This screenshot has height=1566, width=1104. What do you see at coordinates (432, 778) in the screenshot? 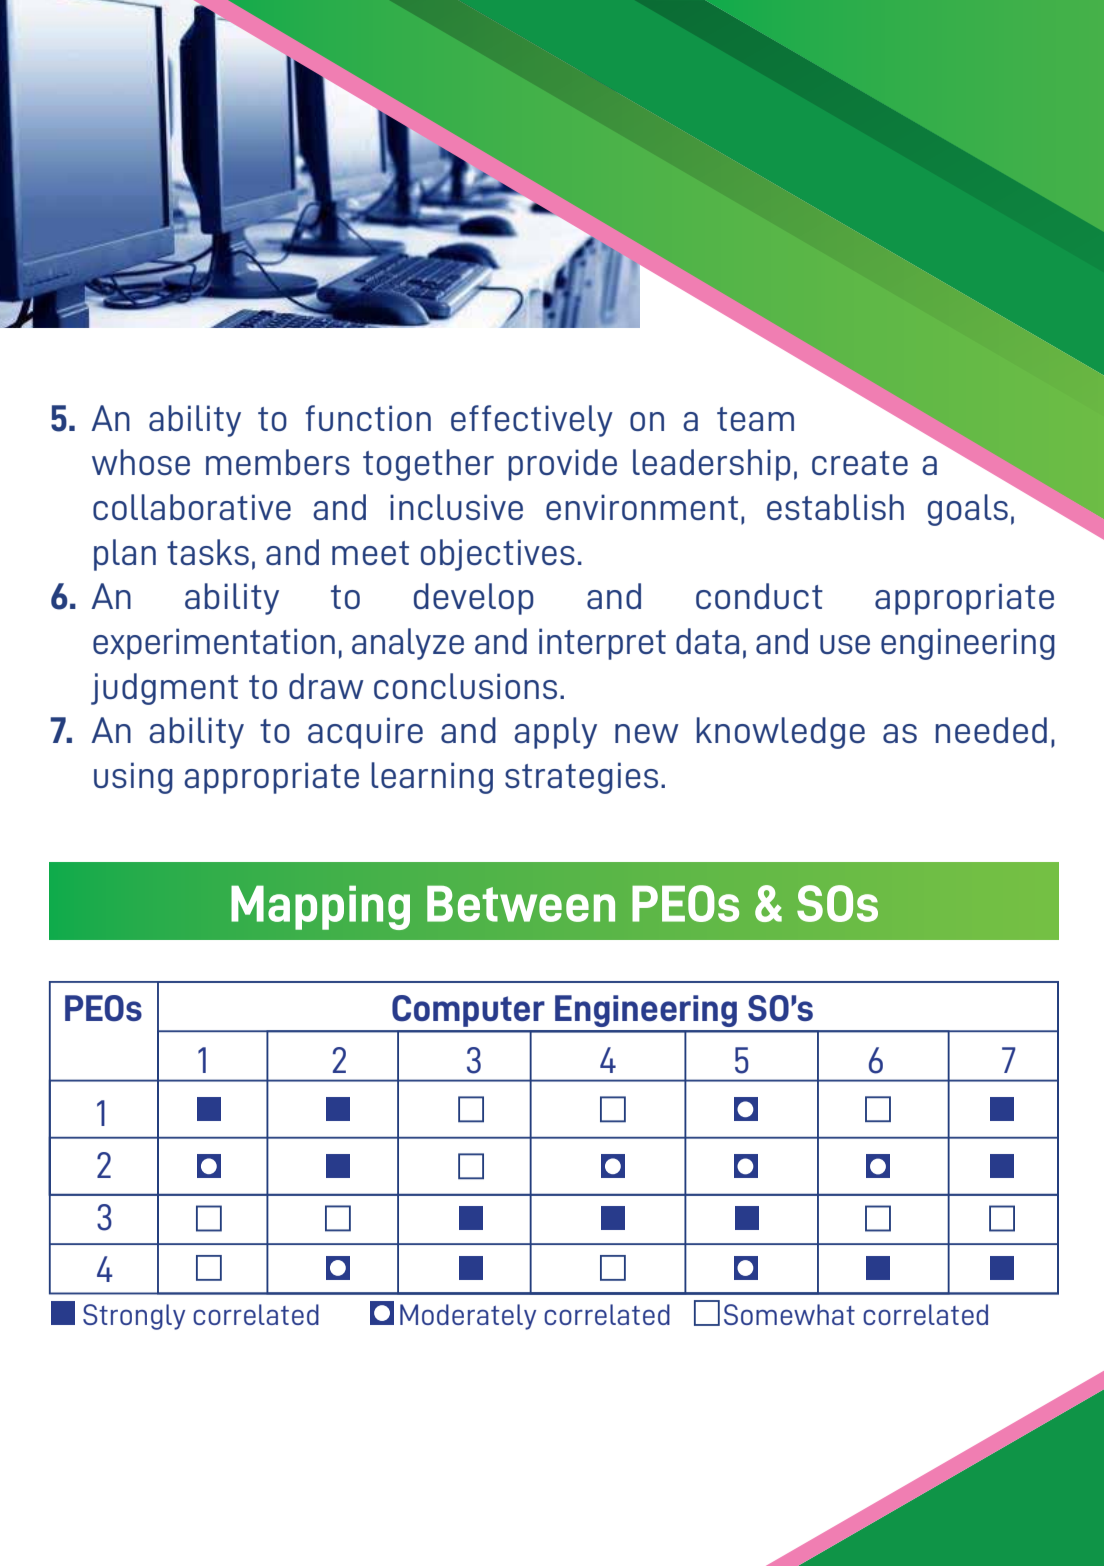
I see `learning` at bounding box center [432, 778].
